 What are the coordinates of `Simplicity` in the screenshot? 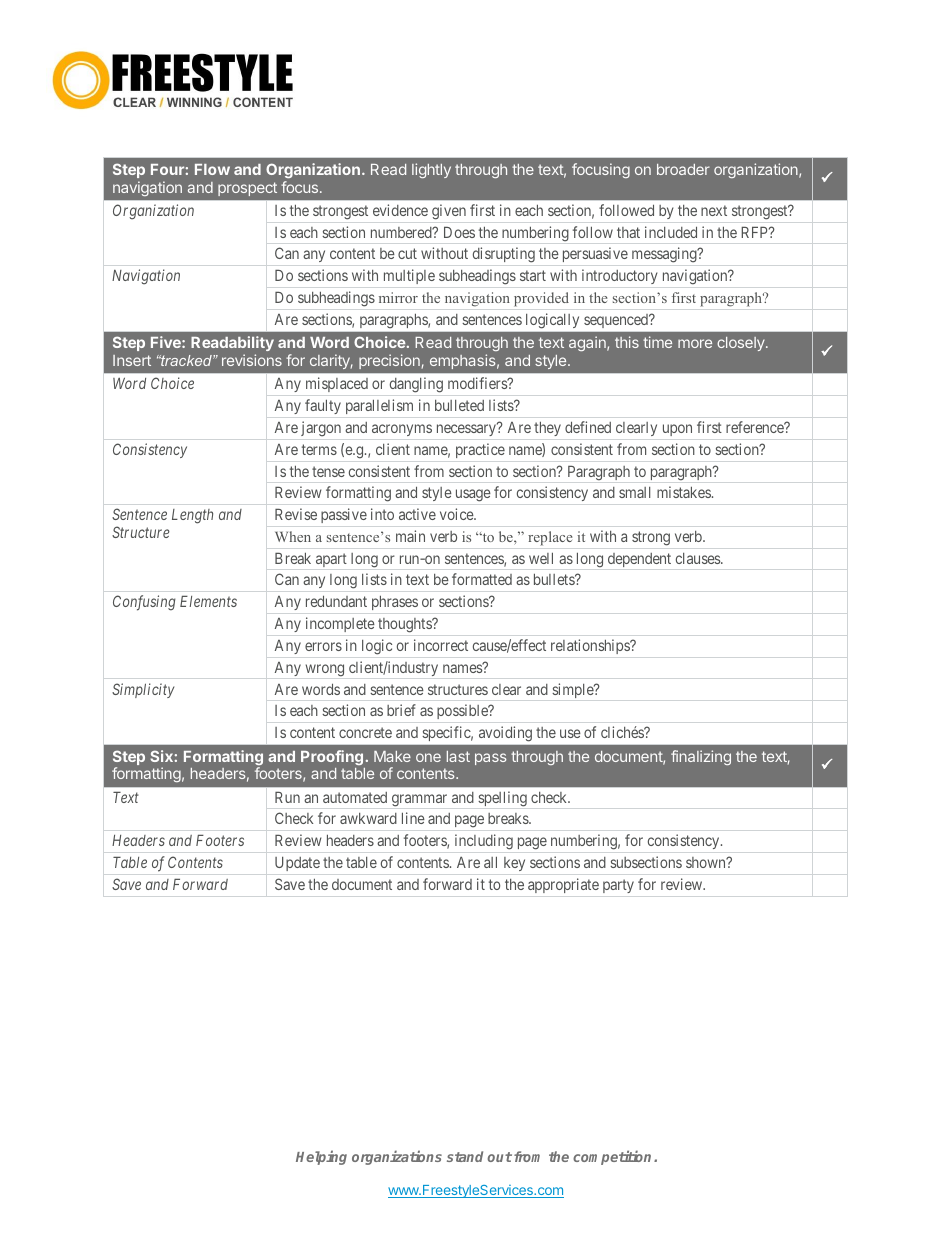 It's located at (143, 690).
